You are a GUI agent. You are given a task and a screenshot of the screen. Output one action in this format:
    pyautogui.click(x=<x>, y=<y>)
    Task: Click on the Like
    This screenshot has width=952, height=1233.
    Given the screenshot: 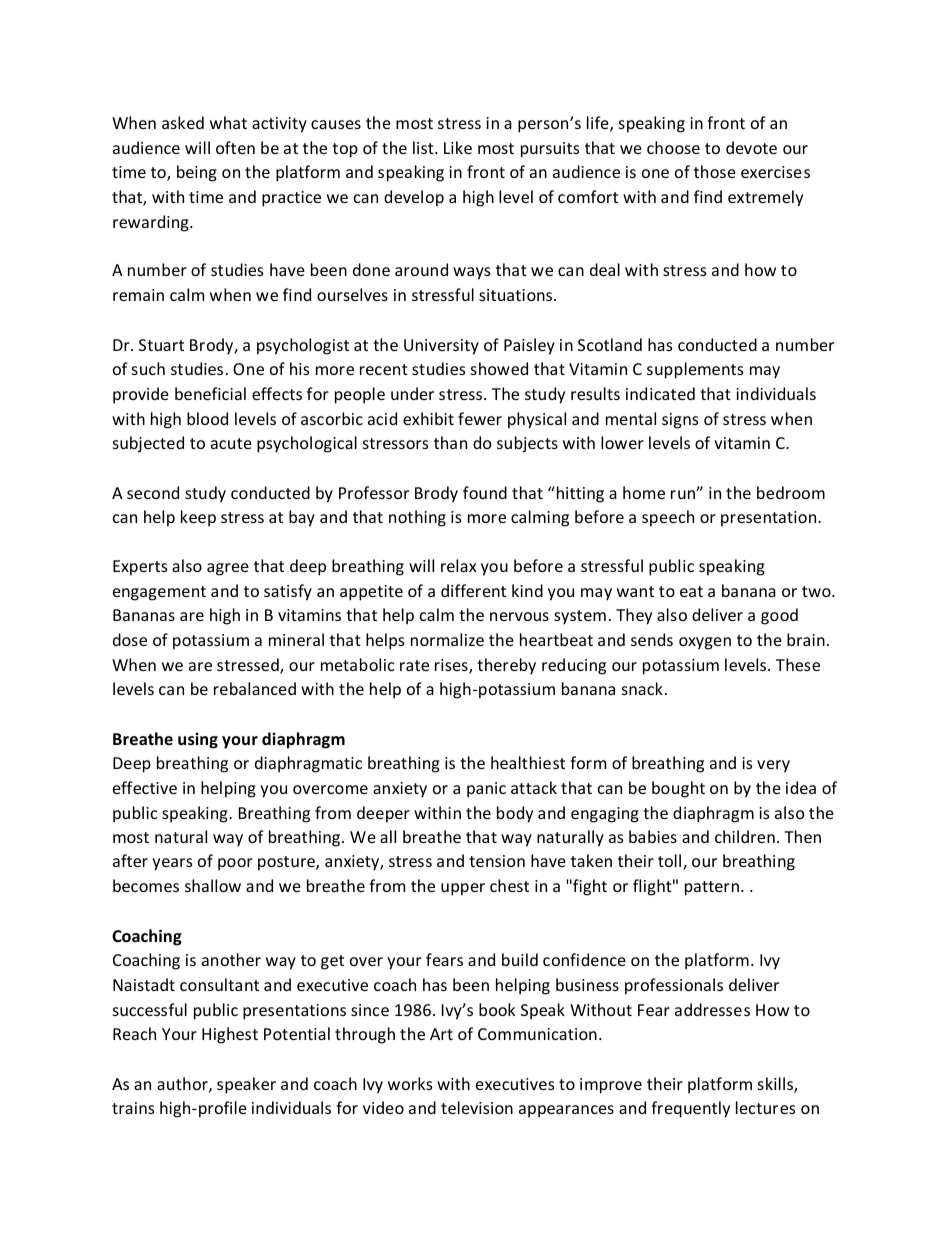 What is the action you would take?
    pyautogui.click(x=458, y=147)
